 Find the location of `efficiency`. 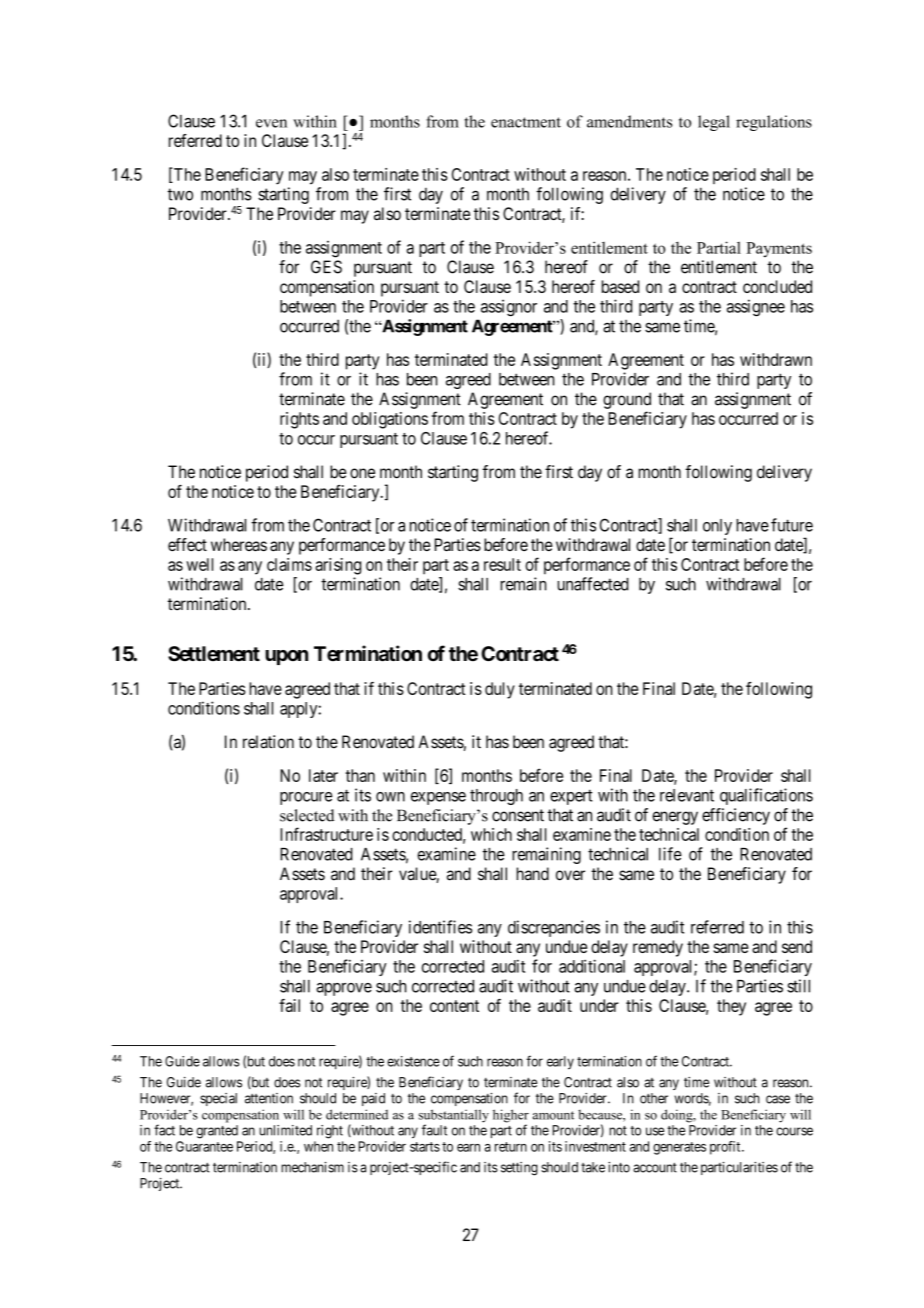

efficiency is located at coordinates (736, 816).
